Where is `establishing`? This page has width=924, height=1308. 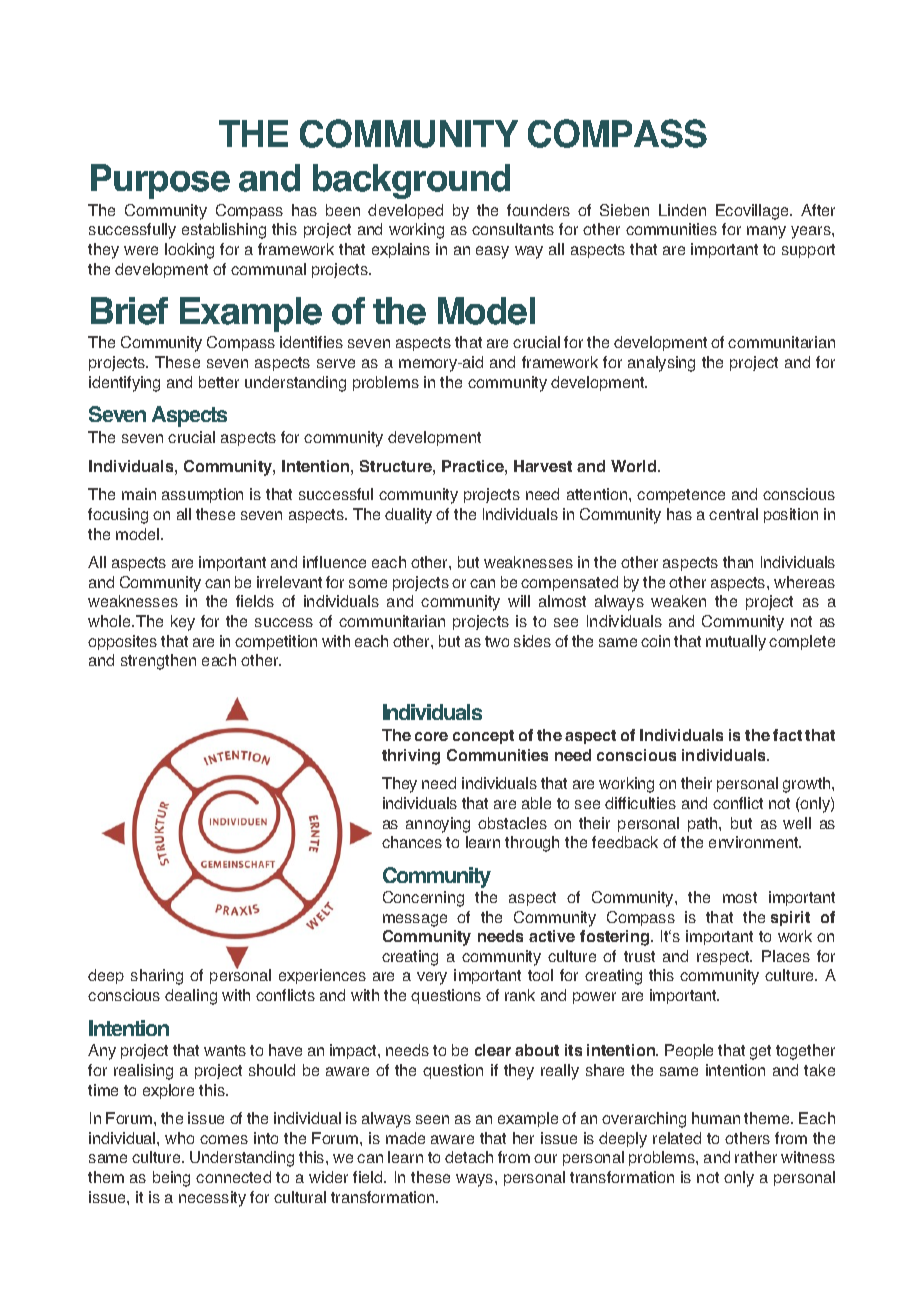 establishing is located at coordinates (224, 231).
